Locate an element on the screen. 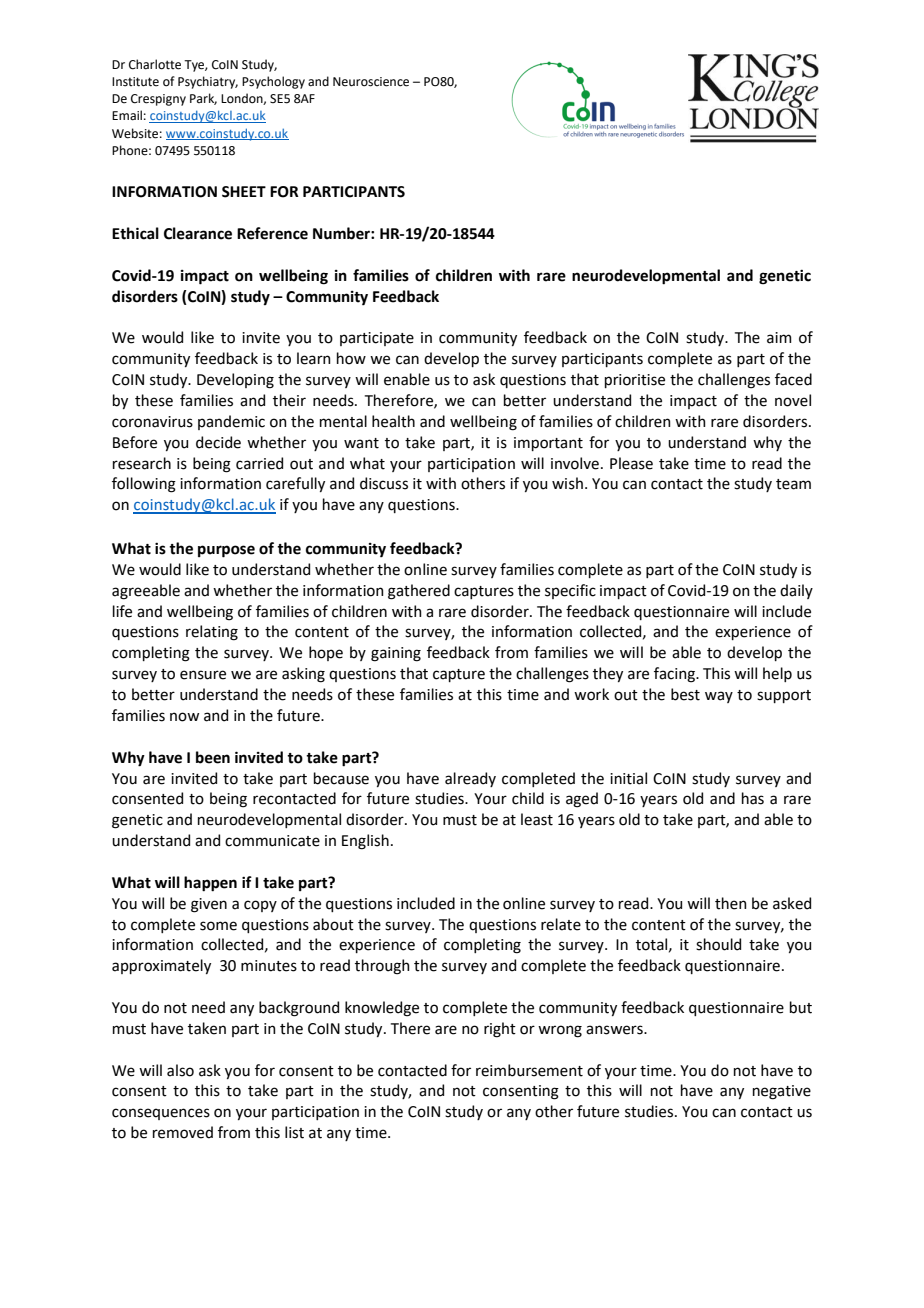  Charlotte is located at coordinates (155, 64).
